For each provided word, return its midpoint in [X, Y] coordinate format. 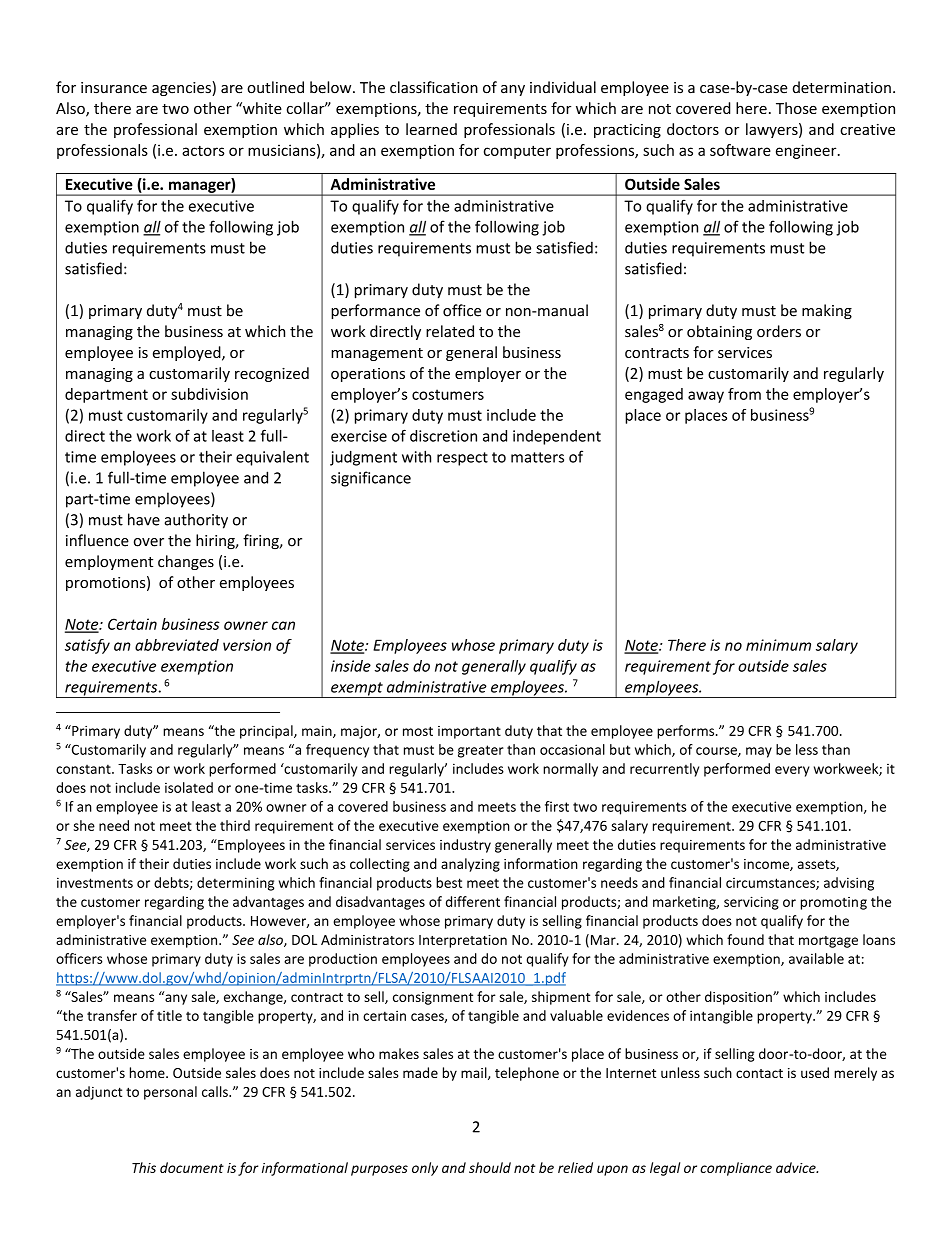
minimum [778, 645]
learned [431, 129]
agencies [182, 88]
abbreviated [177, 645]
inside [351, 666]
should [490, 1167]
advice [797, 1167]
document [192, 1167]
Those [796, 108]
